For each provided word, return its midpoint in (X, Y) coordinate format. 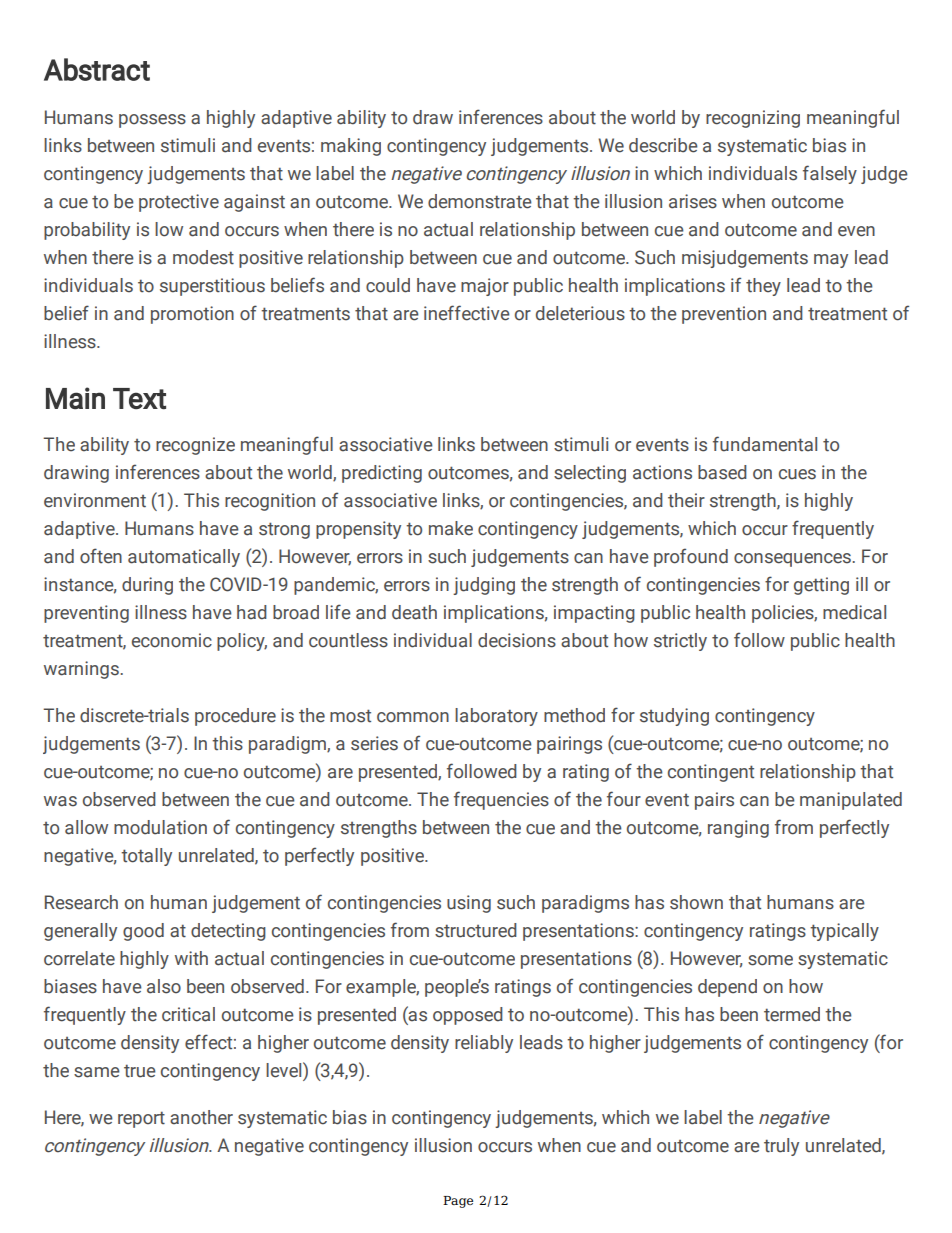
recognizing (753, 119)
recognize (195, 446)
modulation (160, 827)
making (351, 147)
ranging (738, 829)
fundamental (765, 444)
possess (152, 121)
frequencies (501, 800)
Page (458, 1202)
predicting (382, 474)
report (141, 1119)
